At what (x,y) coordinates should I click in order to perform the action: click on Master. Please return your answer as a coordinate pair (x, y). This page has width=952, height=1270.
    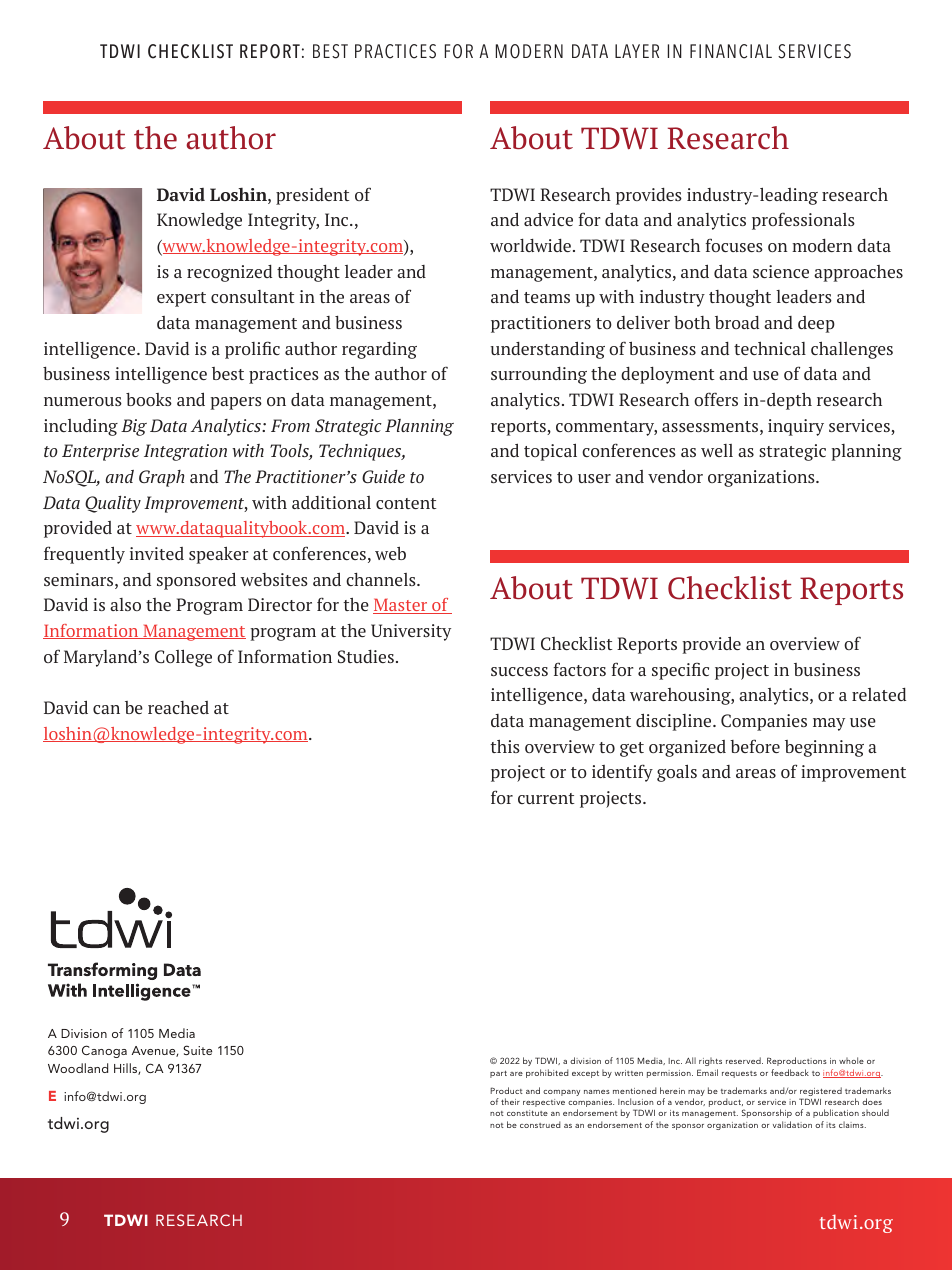
    Looking at the image, I should click on (401, 606).
